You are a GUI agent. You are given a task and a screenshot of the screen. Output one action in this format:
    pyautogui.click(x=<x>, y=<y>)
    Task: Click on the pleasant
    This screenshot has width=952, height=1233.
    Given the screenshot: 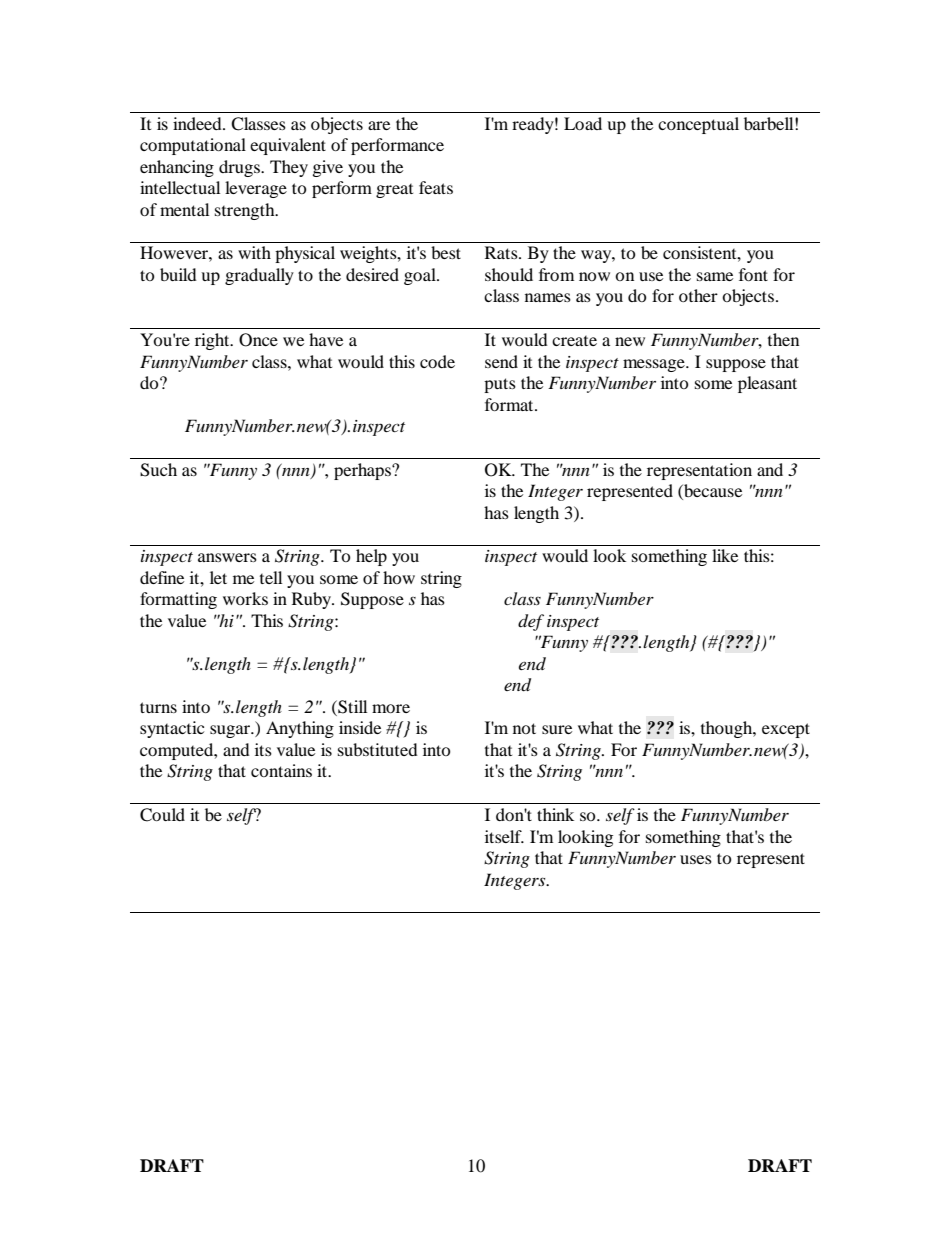 What is the action you would take?
    pyautogui.click(x=767, y=384)
